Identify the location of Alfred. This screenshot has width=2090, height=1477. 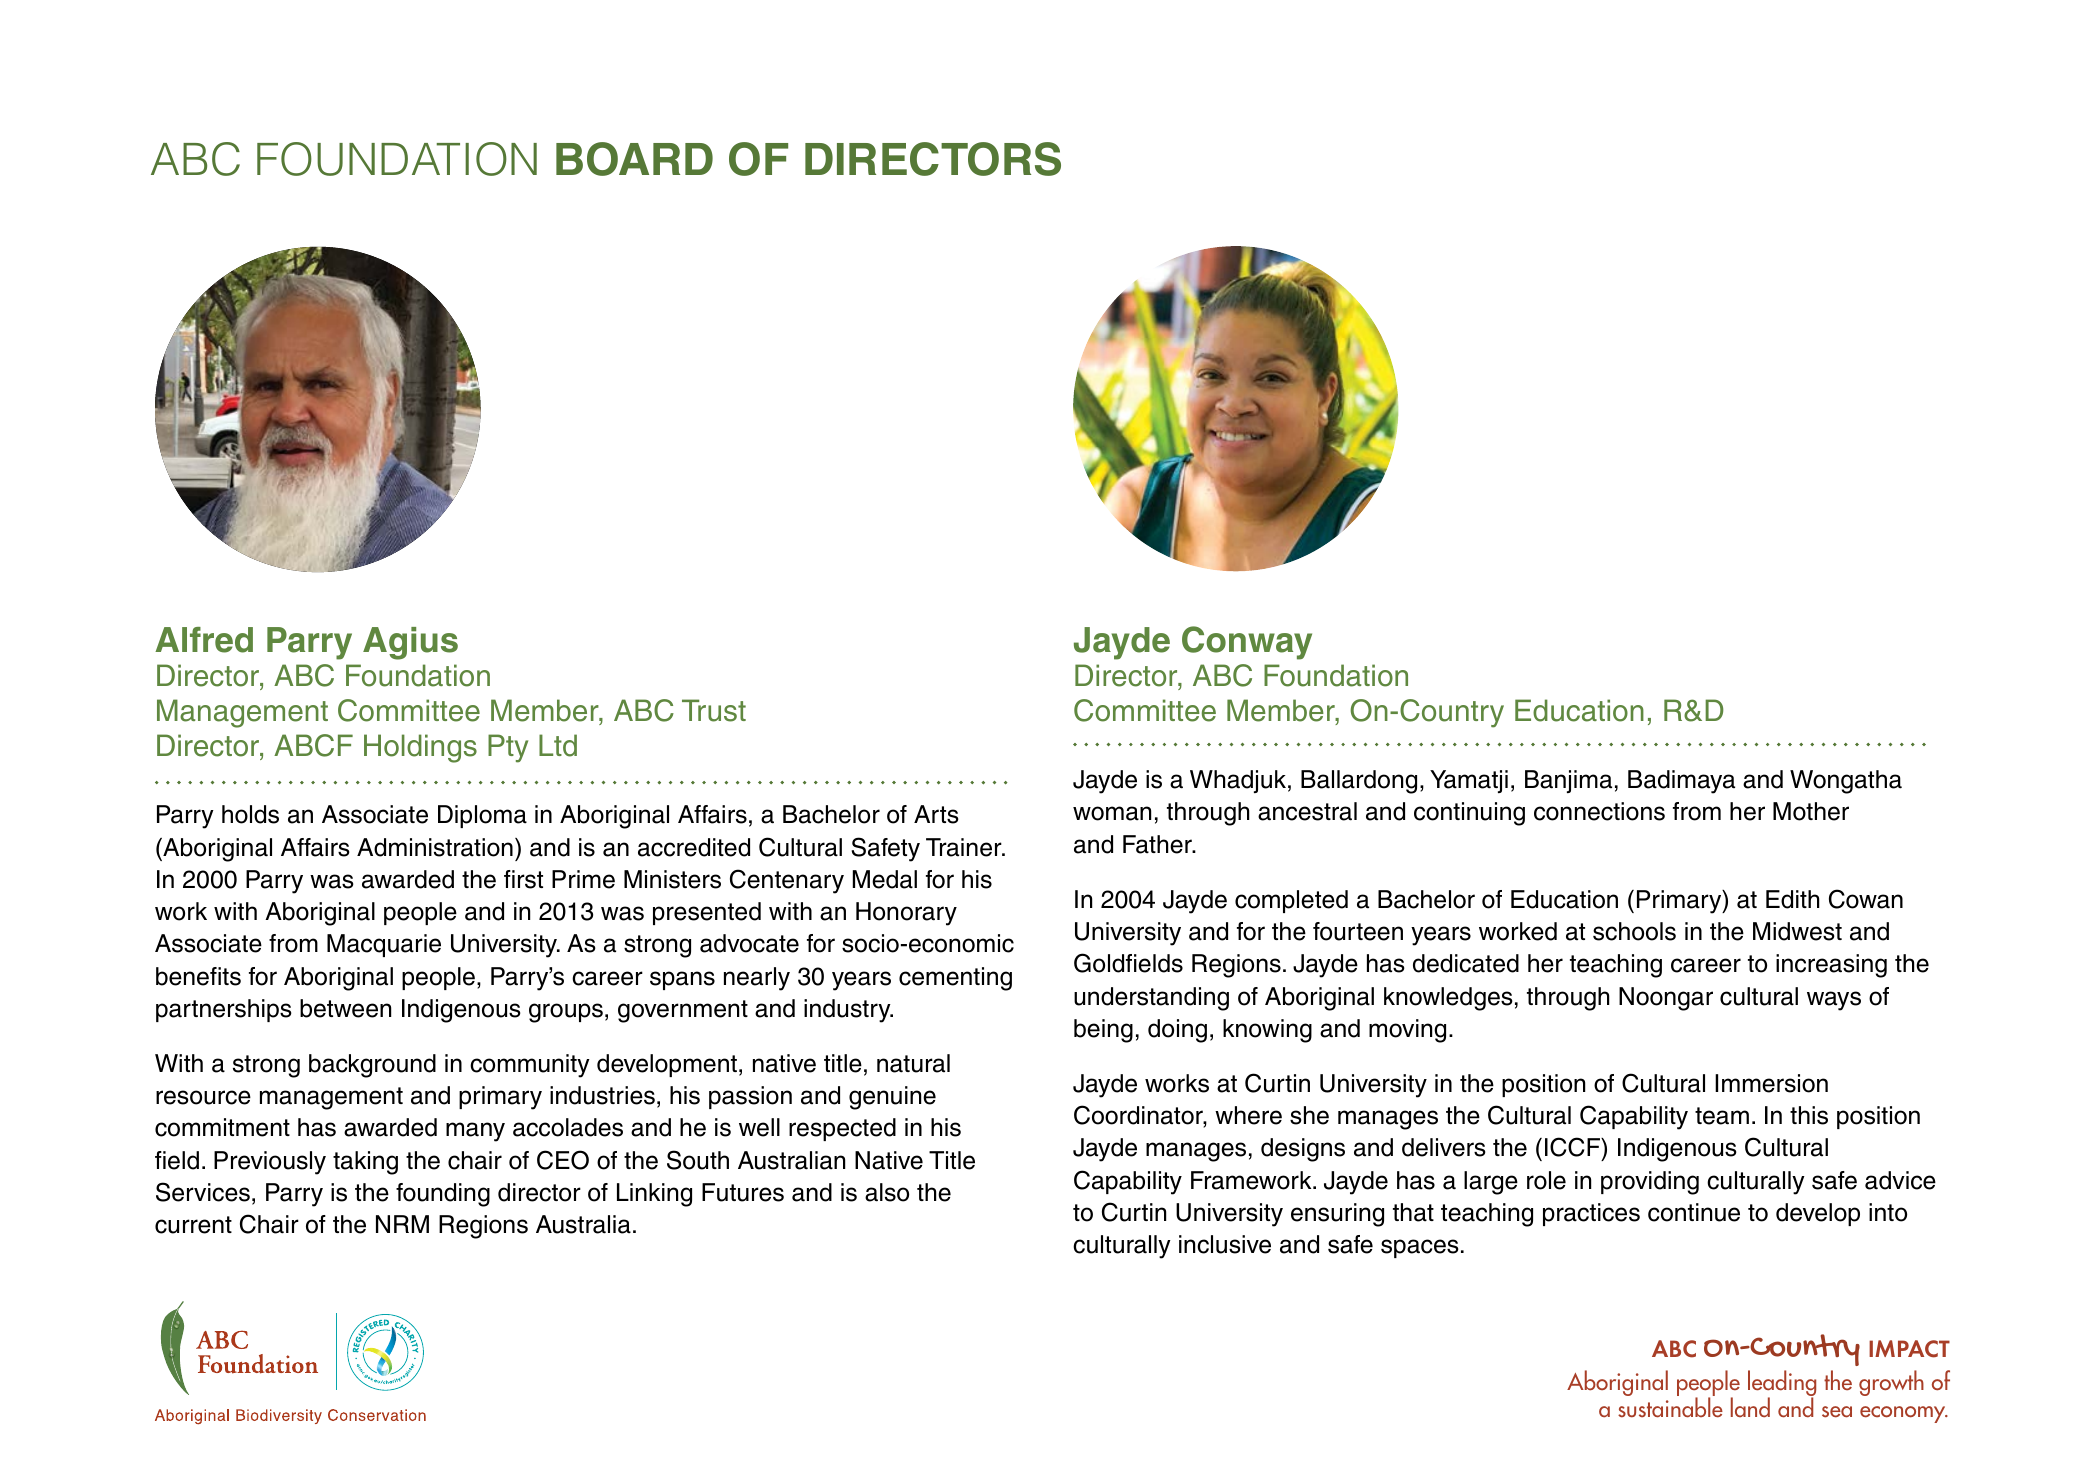
(204, 640).
